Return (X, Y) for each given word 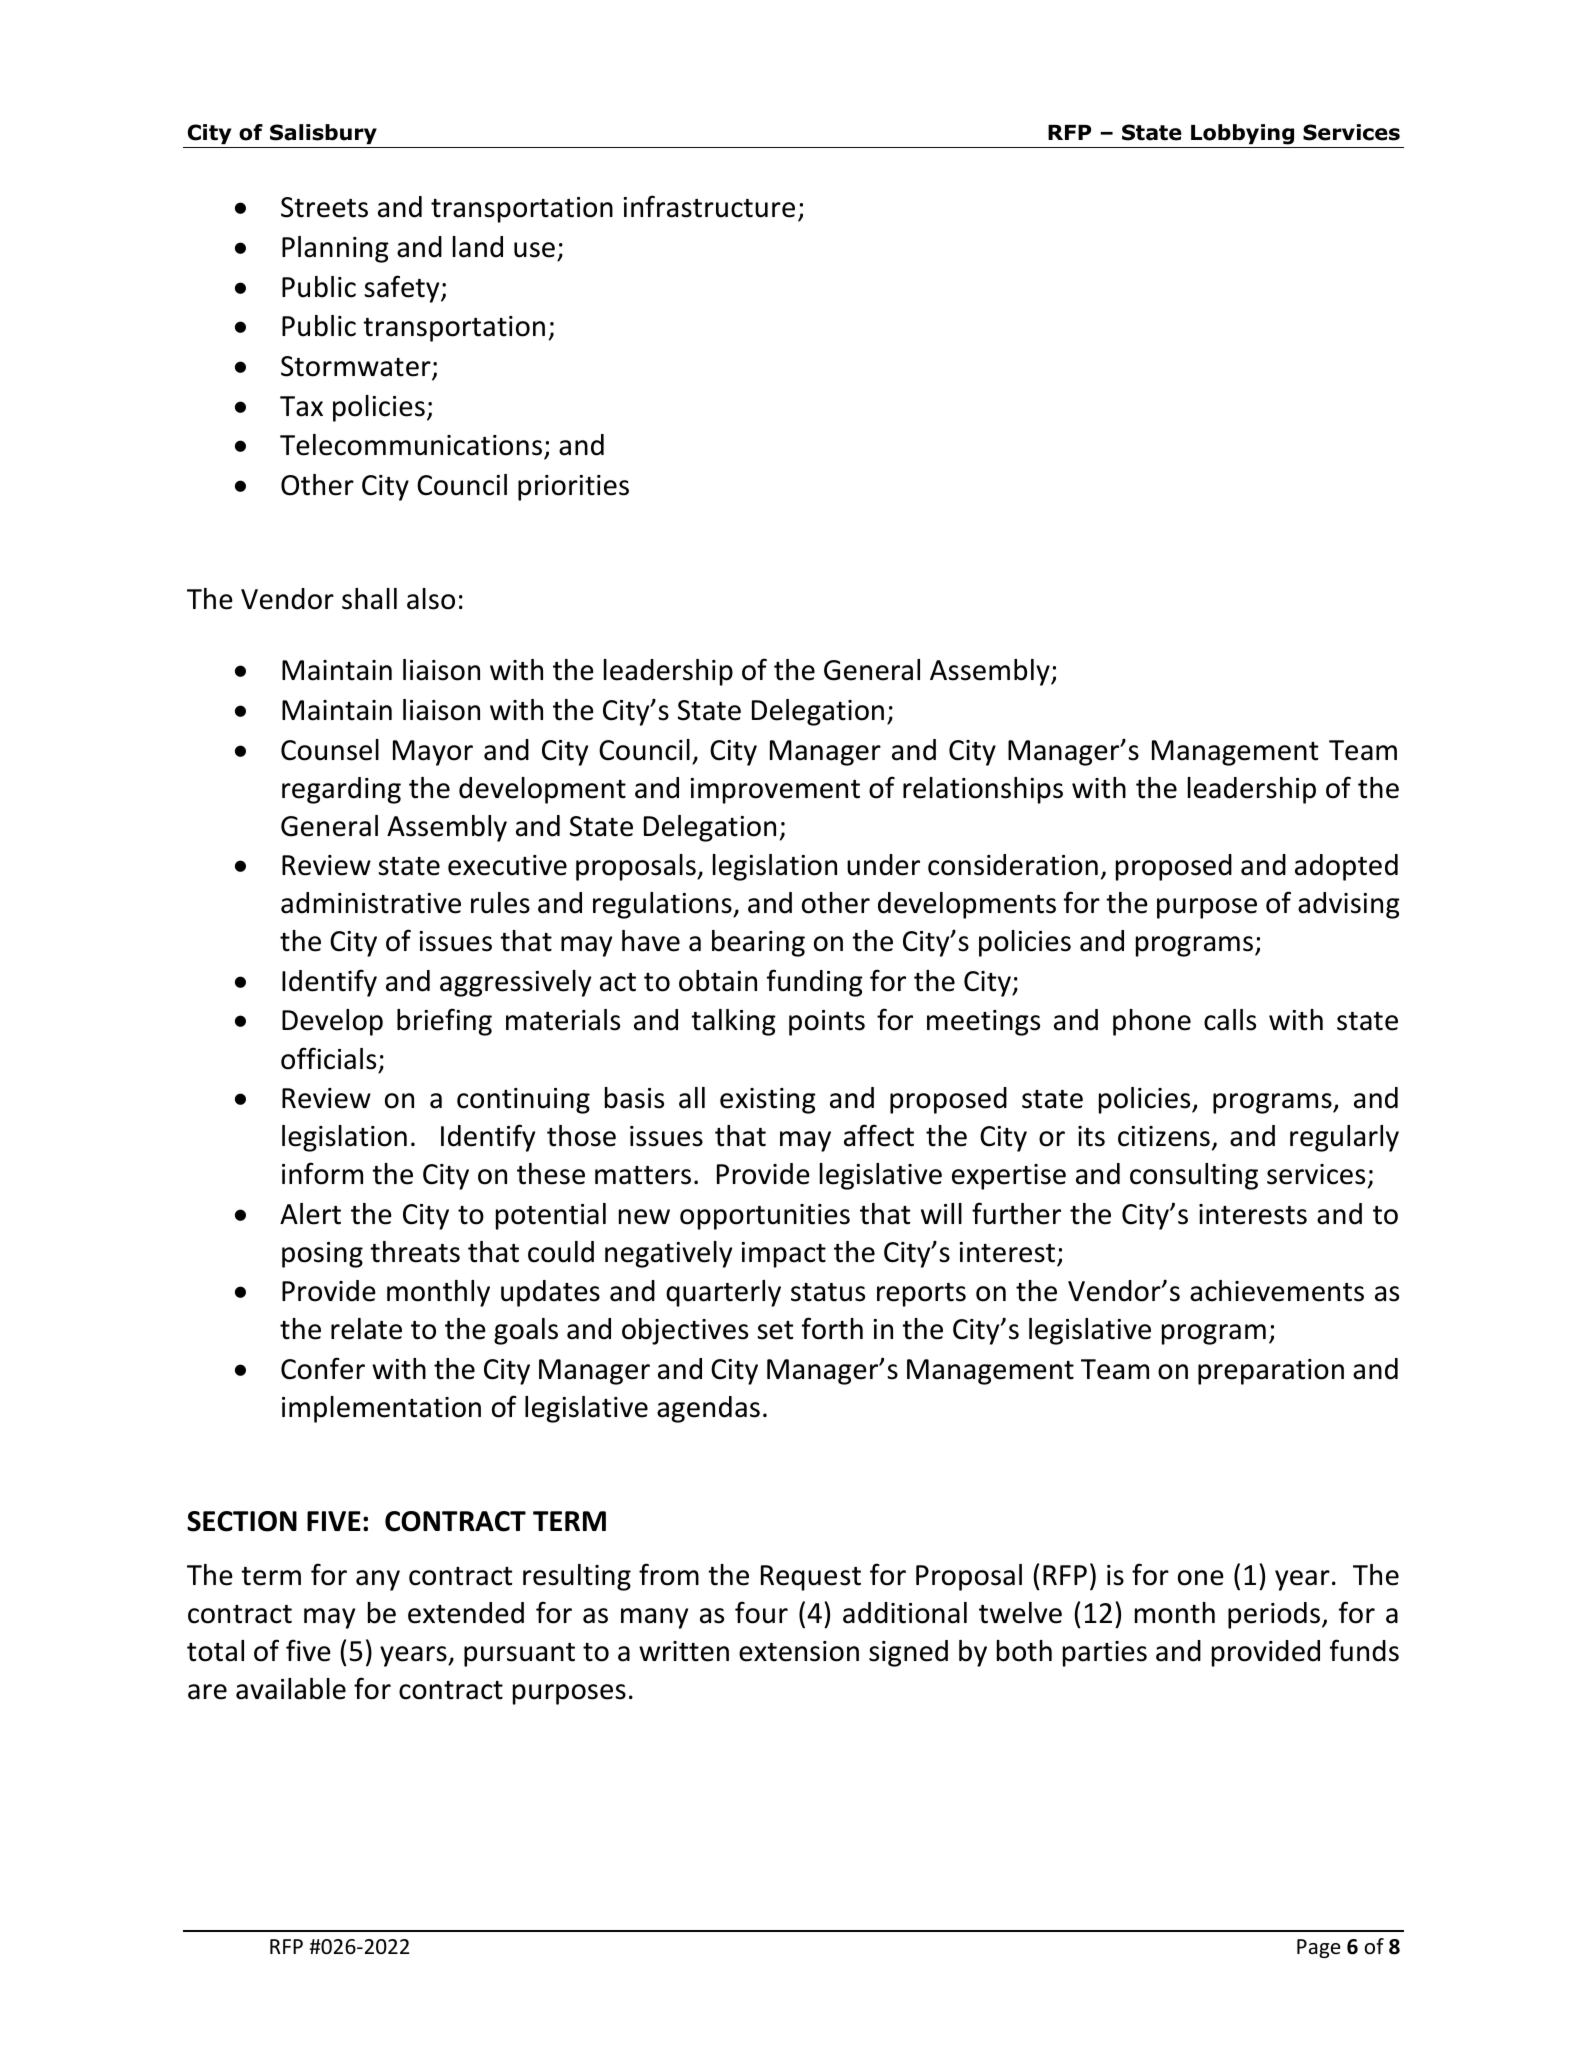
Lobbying (1242, 134)
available (291, 1689)
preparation (1271, 1372)
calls (1230, 1020)
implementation (381, 1409)
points (827, 1023)
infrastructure (709, 206)
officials (328, 1058)
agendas (708, 1409)
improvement (775, 791)
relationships (983, 790)
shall (369, 599)
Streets (324, 207)
